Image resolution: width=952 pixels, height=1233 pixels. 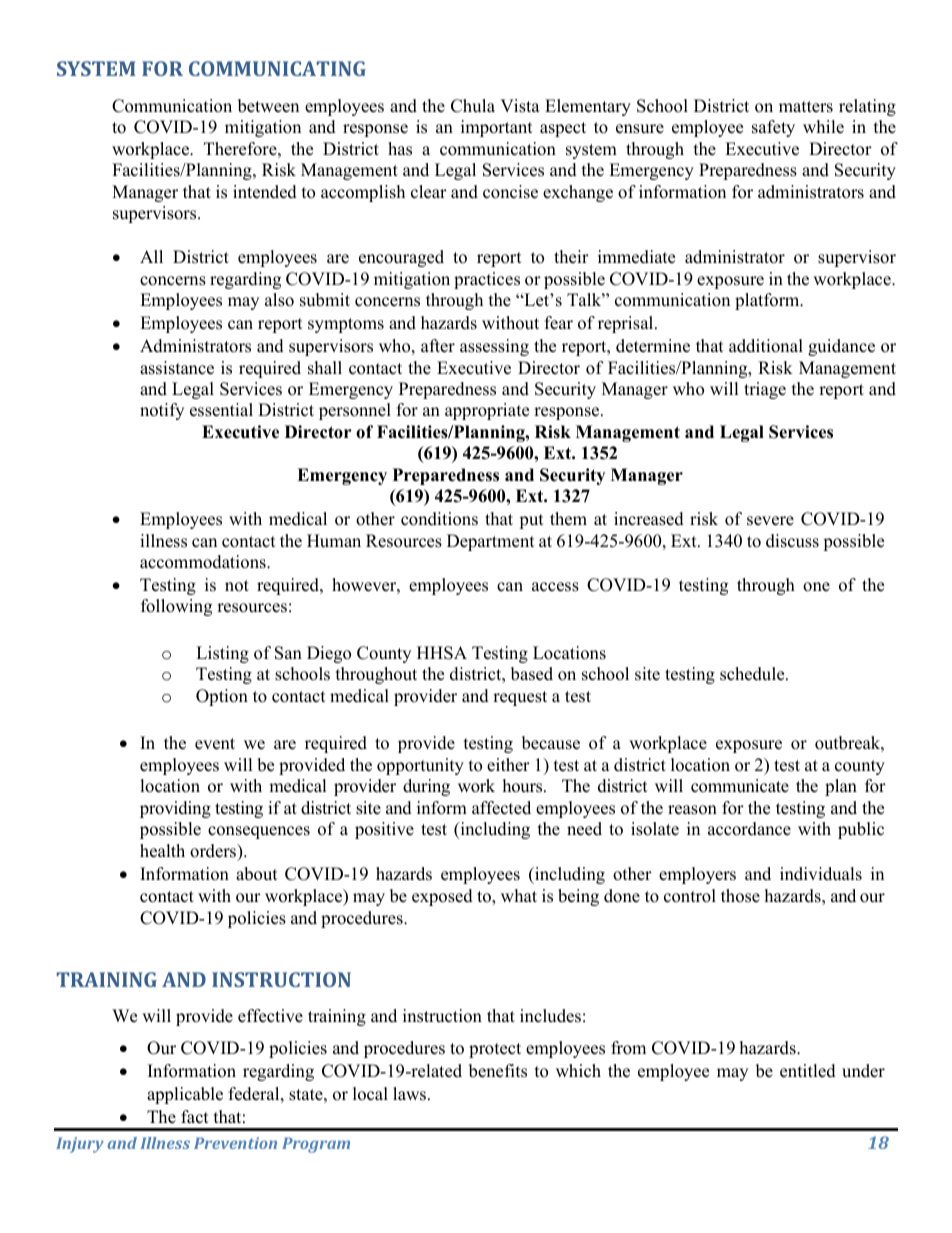 What do you see at coordinates (806, 107) in the screenshot?
I see `matters` at bounding box center [806, 107].
